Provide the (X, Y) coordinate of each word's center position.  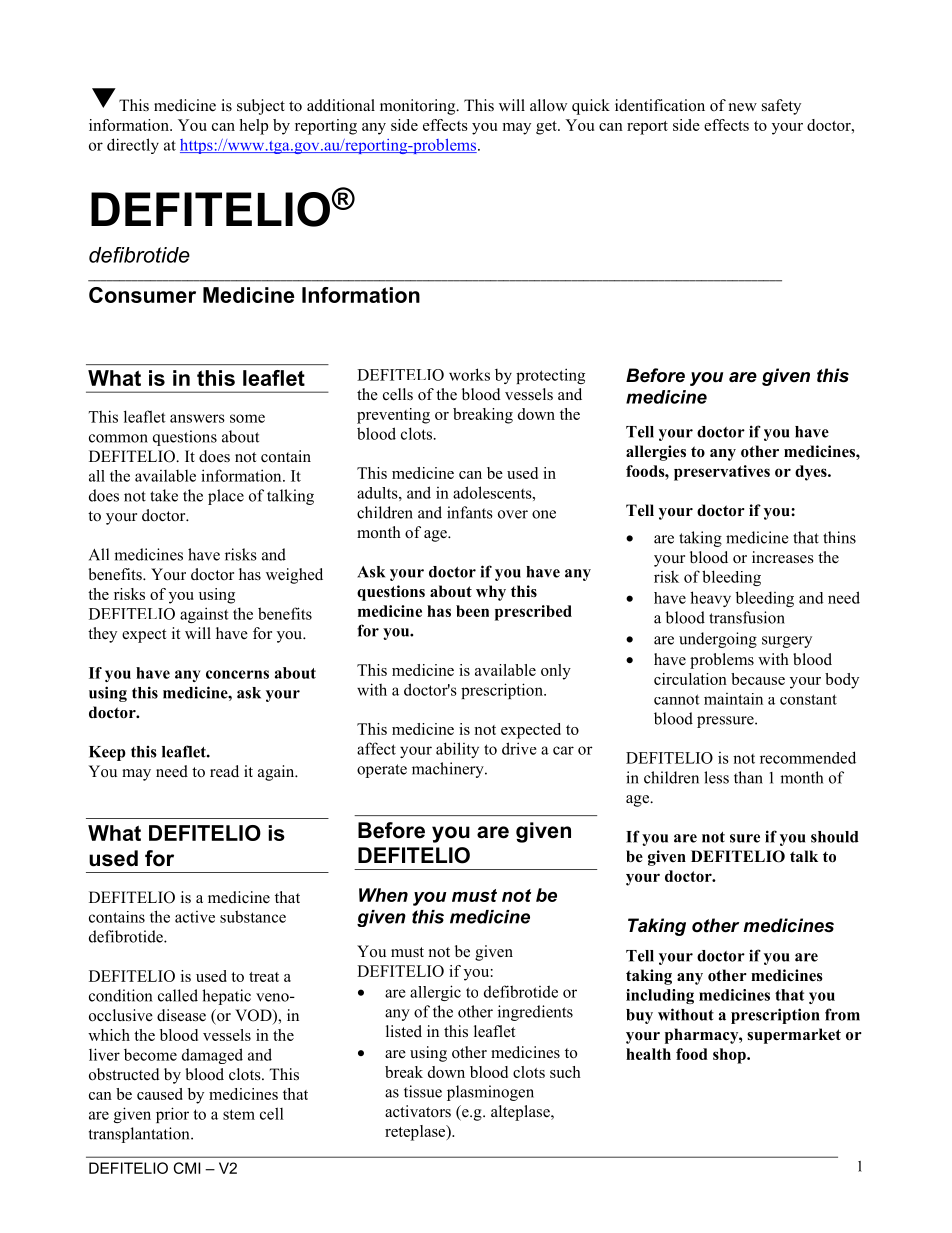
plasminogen (490, 1093)
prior (172, 1115)
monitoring (419, 107)
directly (133, 146)
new (743, 107)
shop (730, 1056)
